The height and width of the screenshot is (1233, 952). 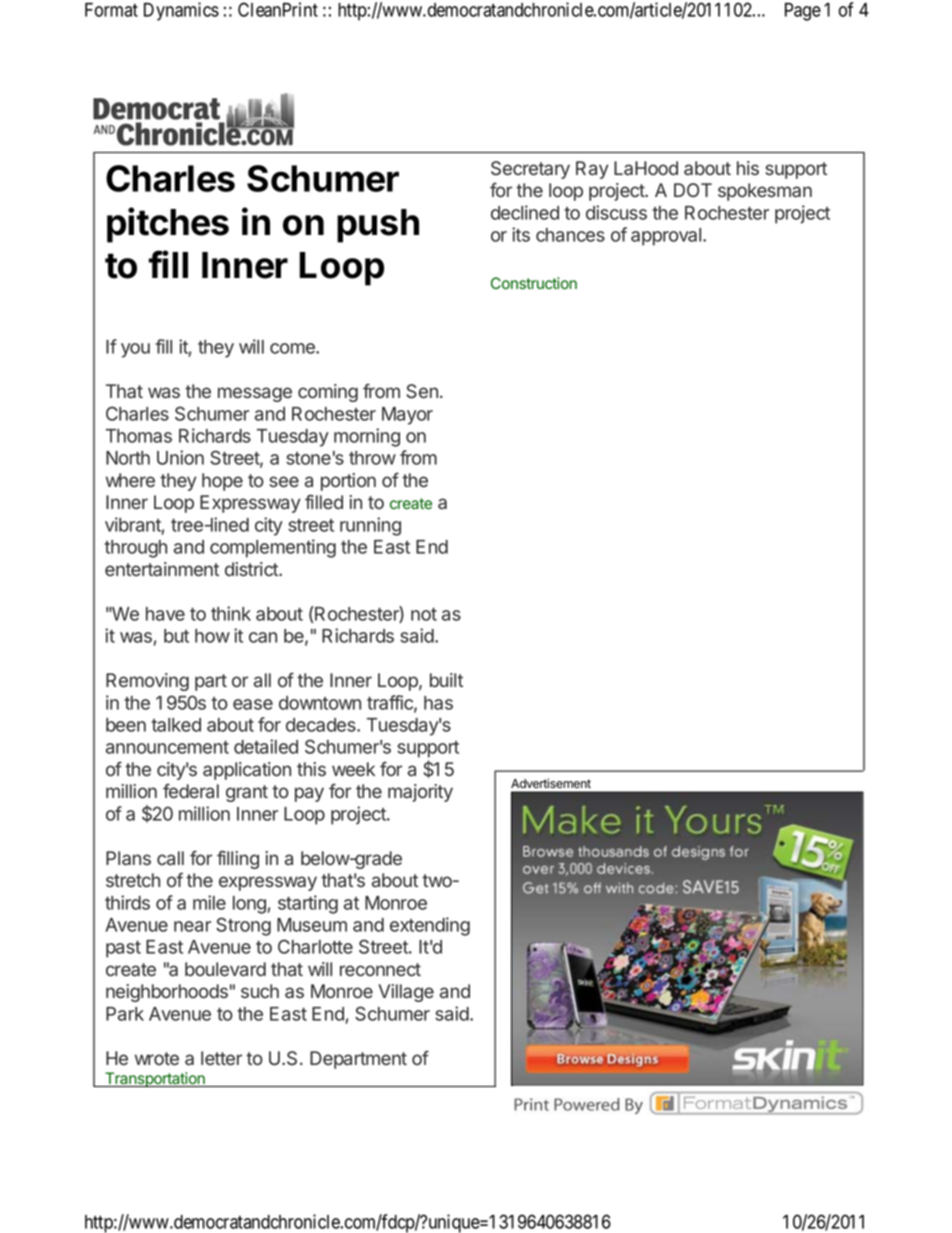 What do you see at coordinates (181, 11) in the screenshot?
I see `Dynamics` at bounding box center [181, 11].
